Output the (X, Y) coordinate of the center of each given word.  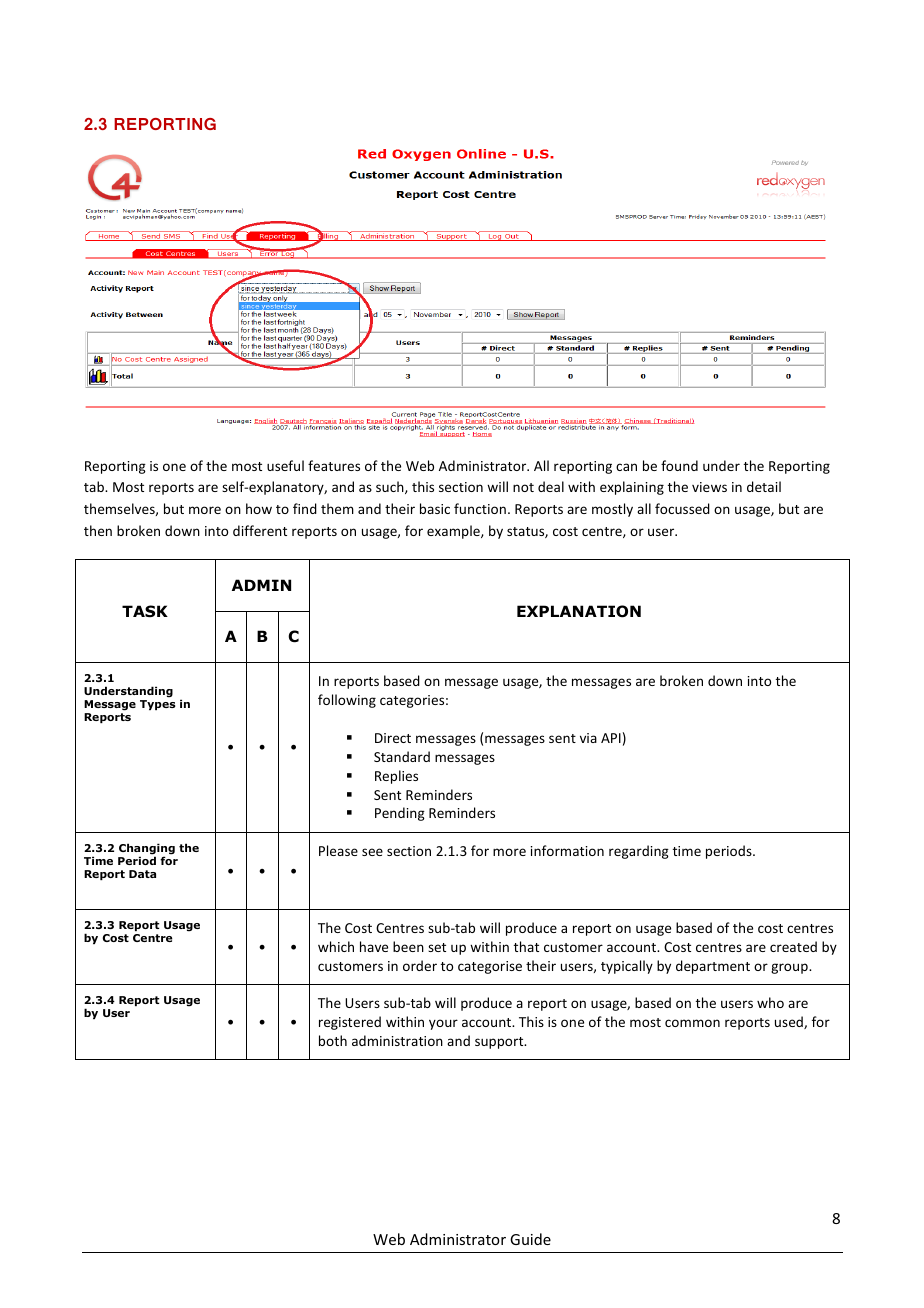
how (259, 508)
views (709, 487)
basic (435, 508)
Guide (530, 1239)
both (333, 1040)
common (692, 1023)
